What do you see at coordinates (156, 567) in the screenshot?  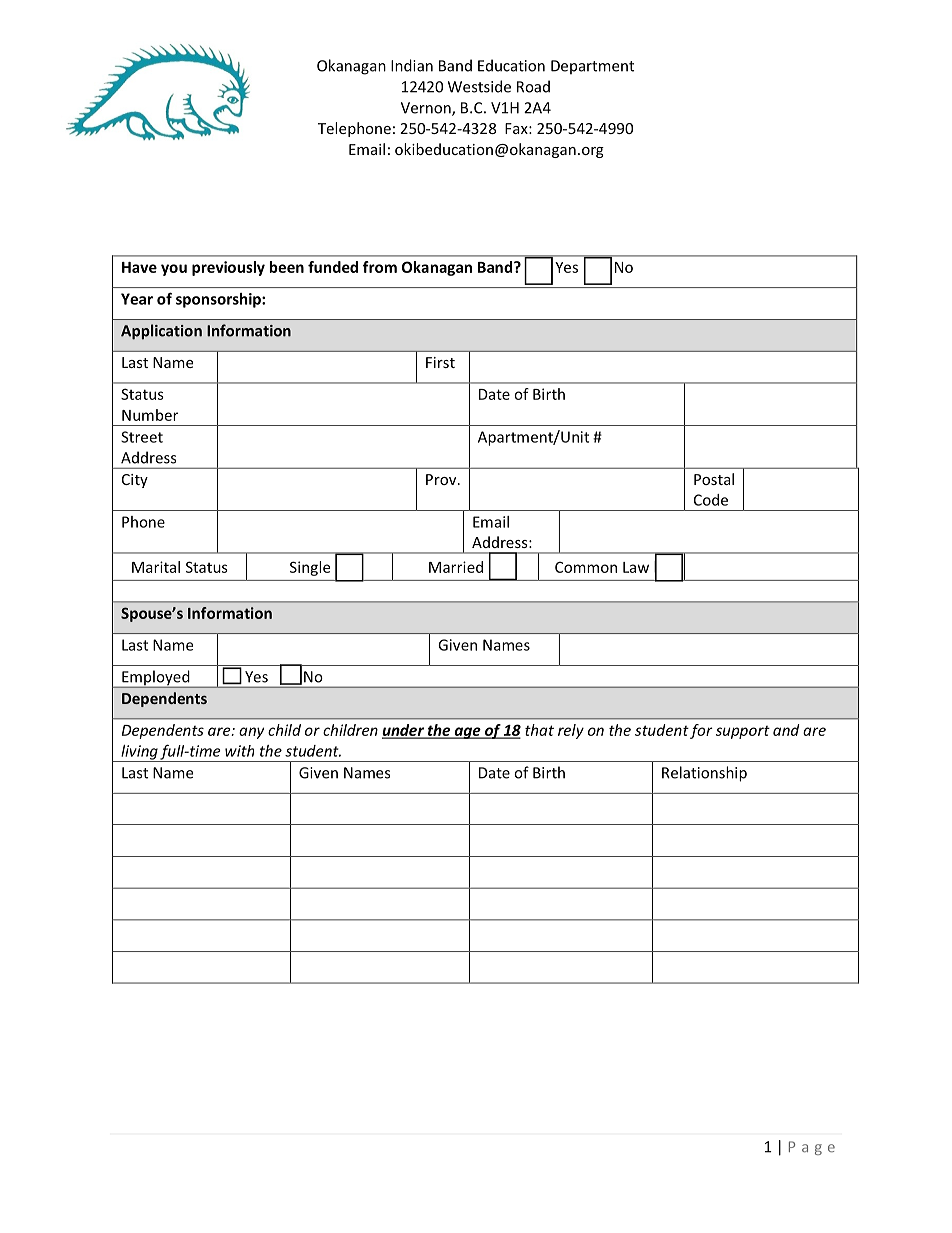 I see `Marital` at bounding box center [156, 567].
